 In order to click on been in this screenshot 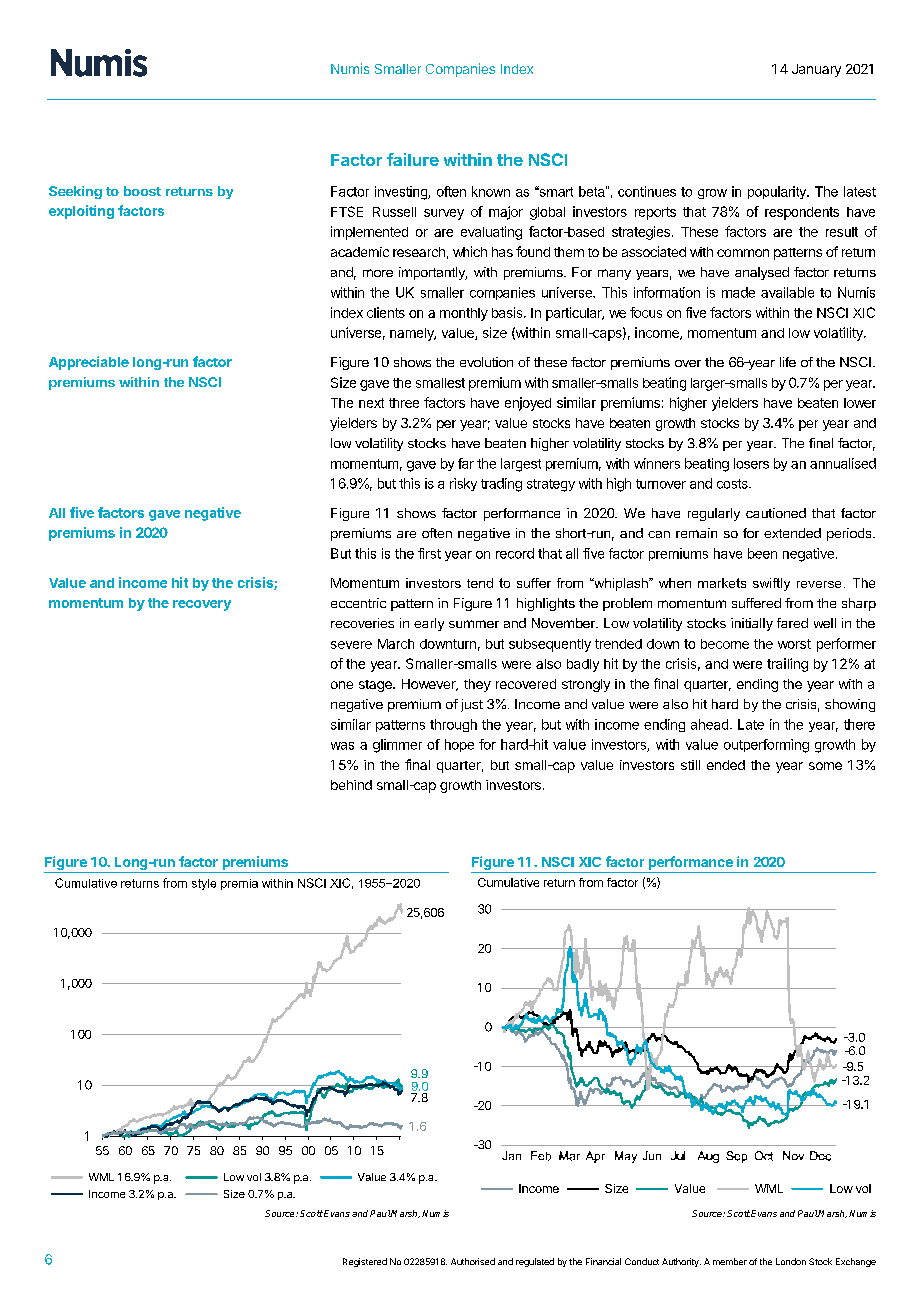, I will do `click(762, 553)`.
